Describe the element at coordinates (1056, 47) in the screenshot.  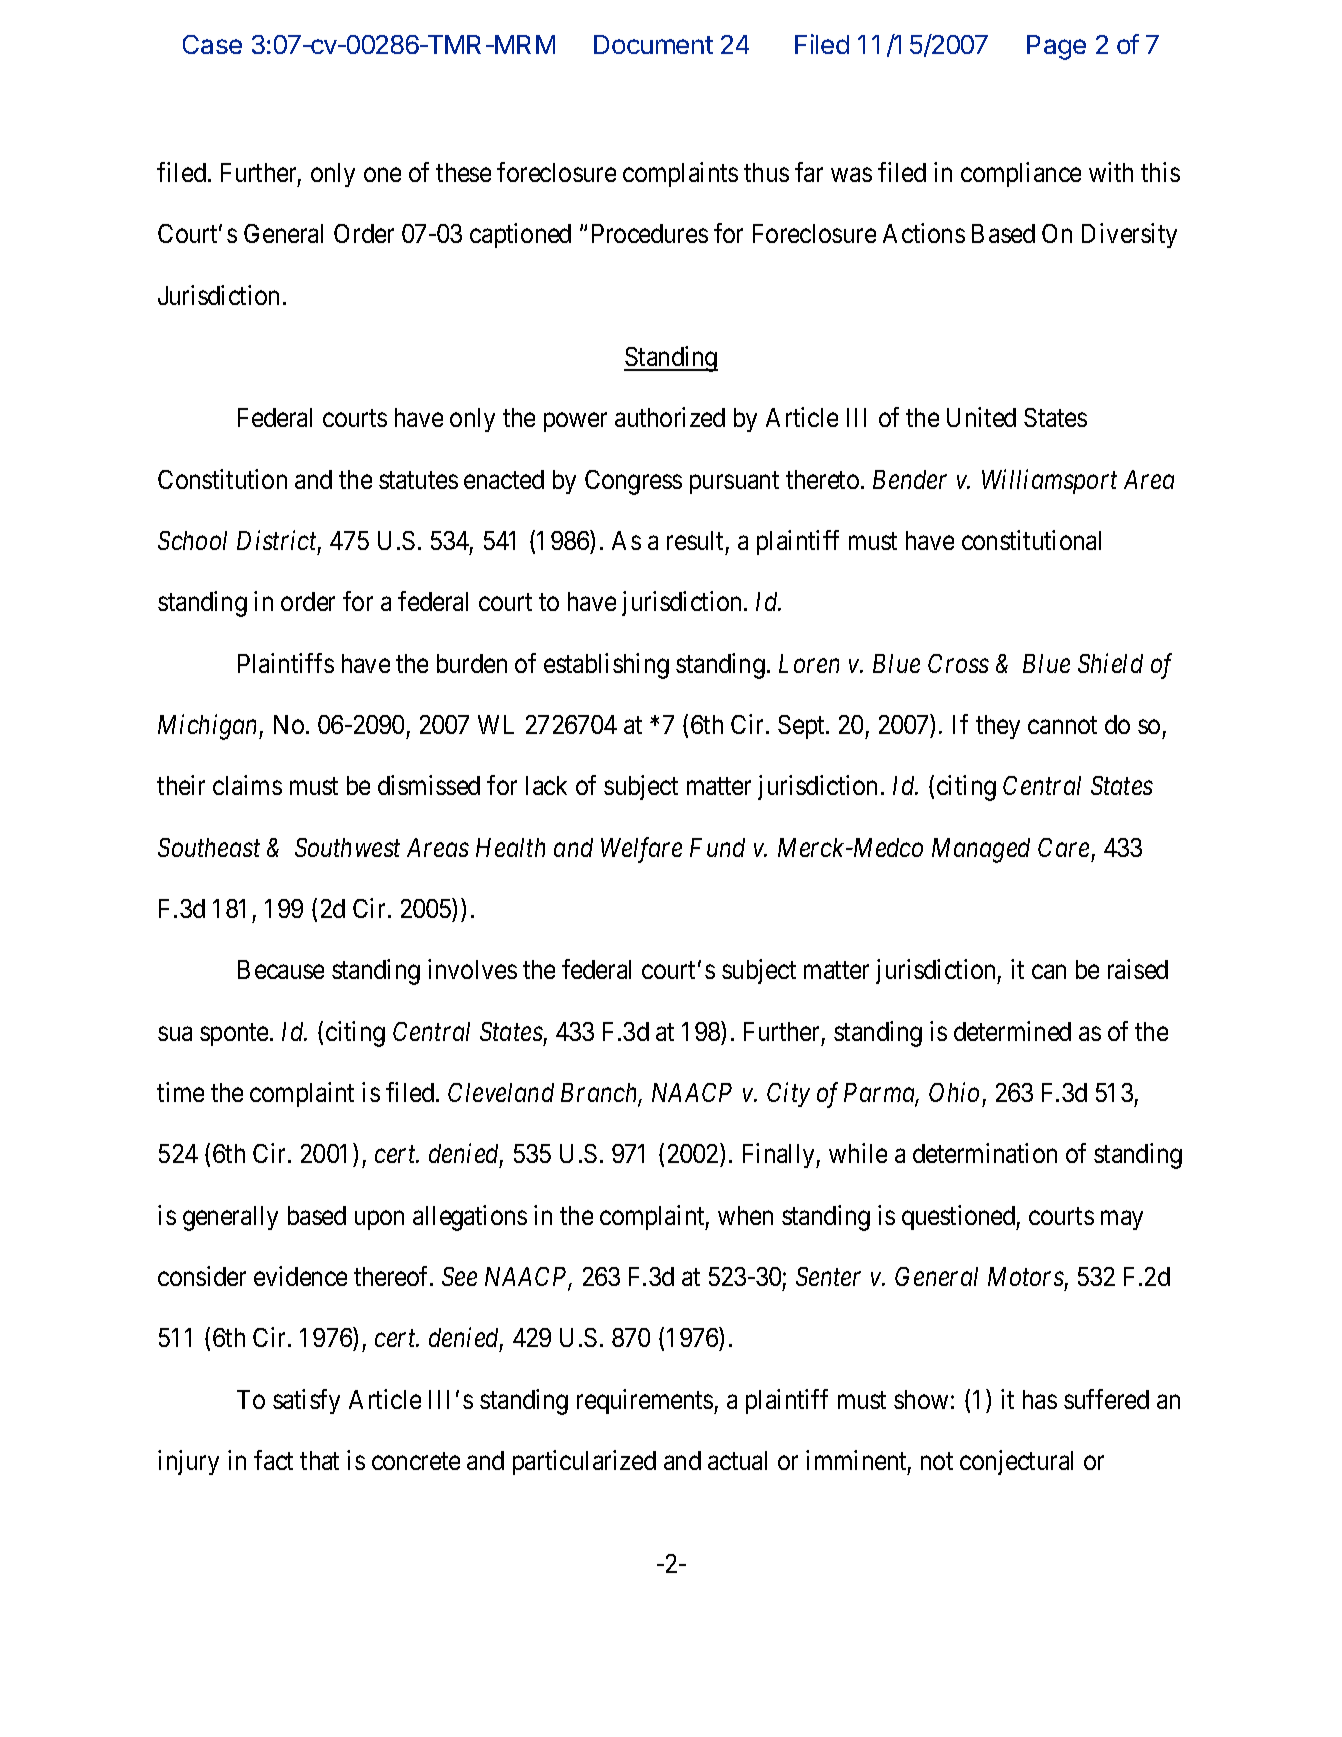
I see `Page` at that location.
